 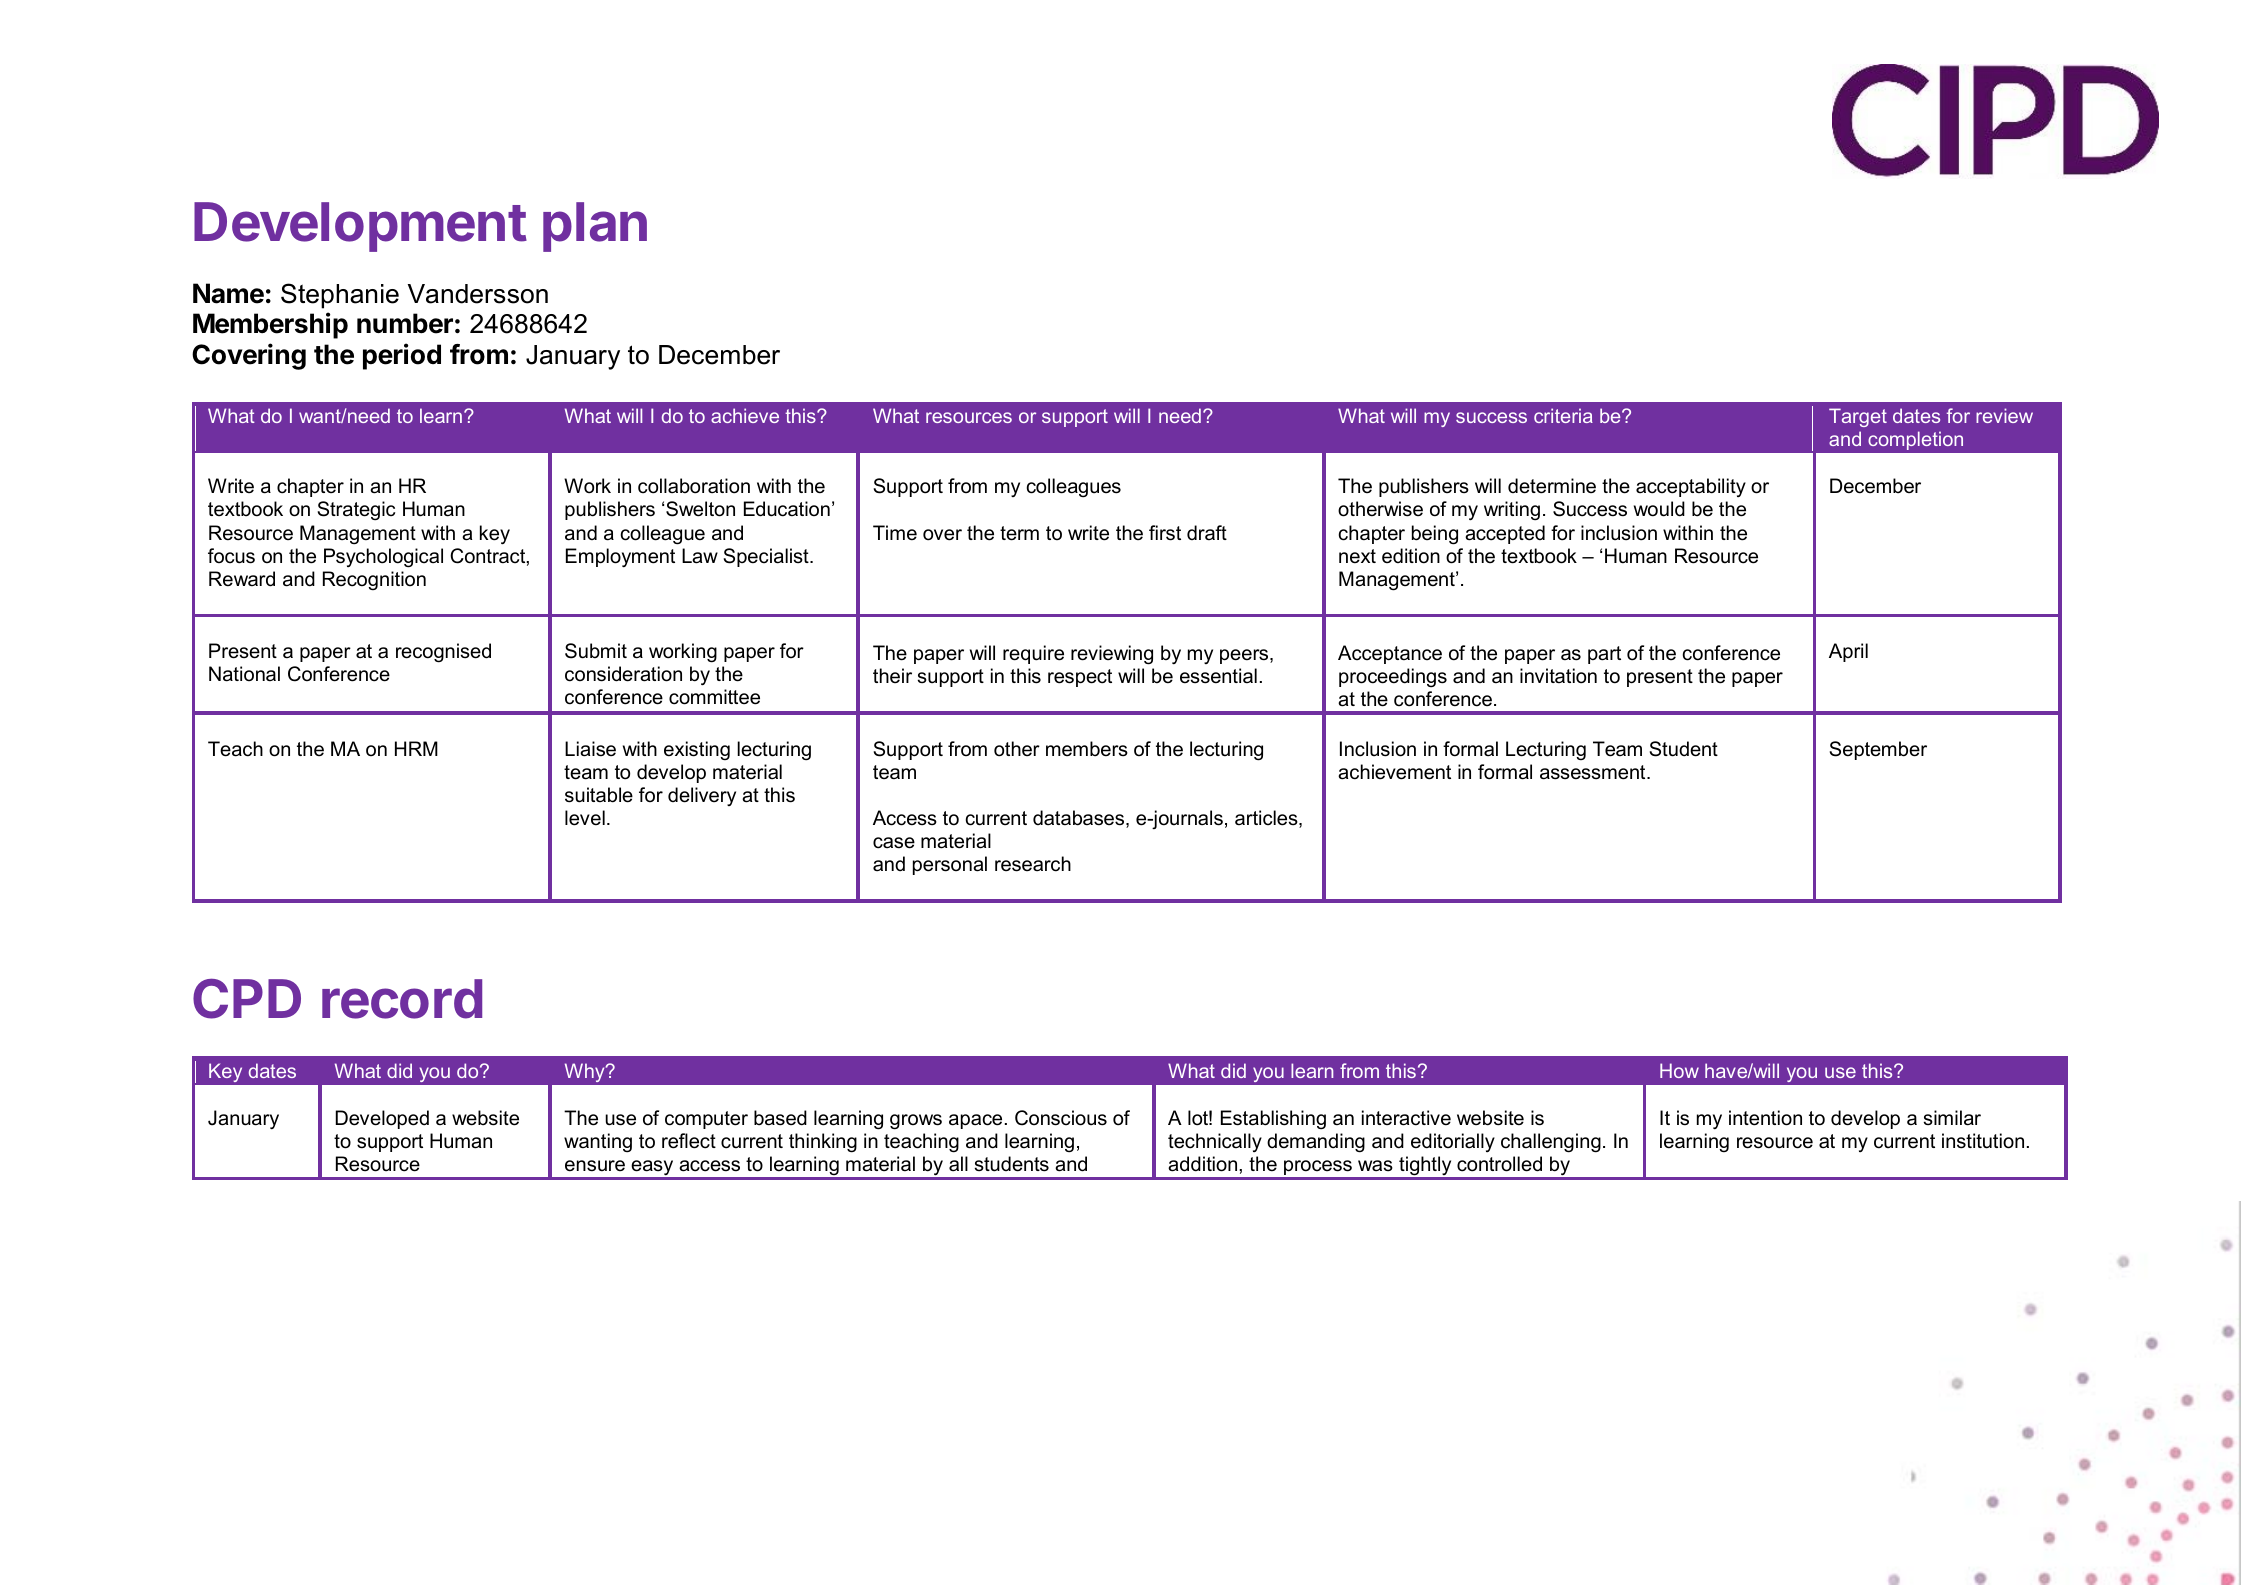 What do you see at coordinates (595, 227) in the document?
I see `plan` at bounding box center [595, 227].
